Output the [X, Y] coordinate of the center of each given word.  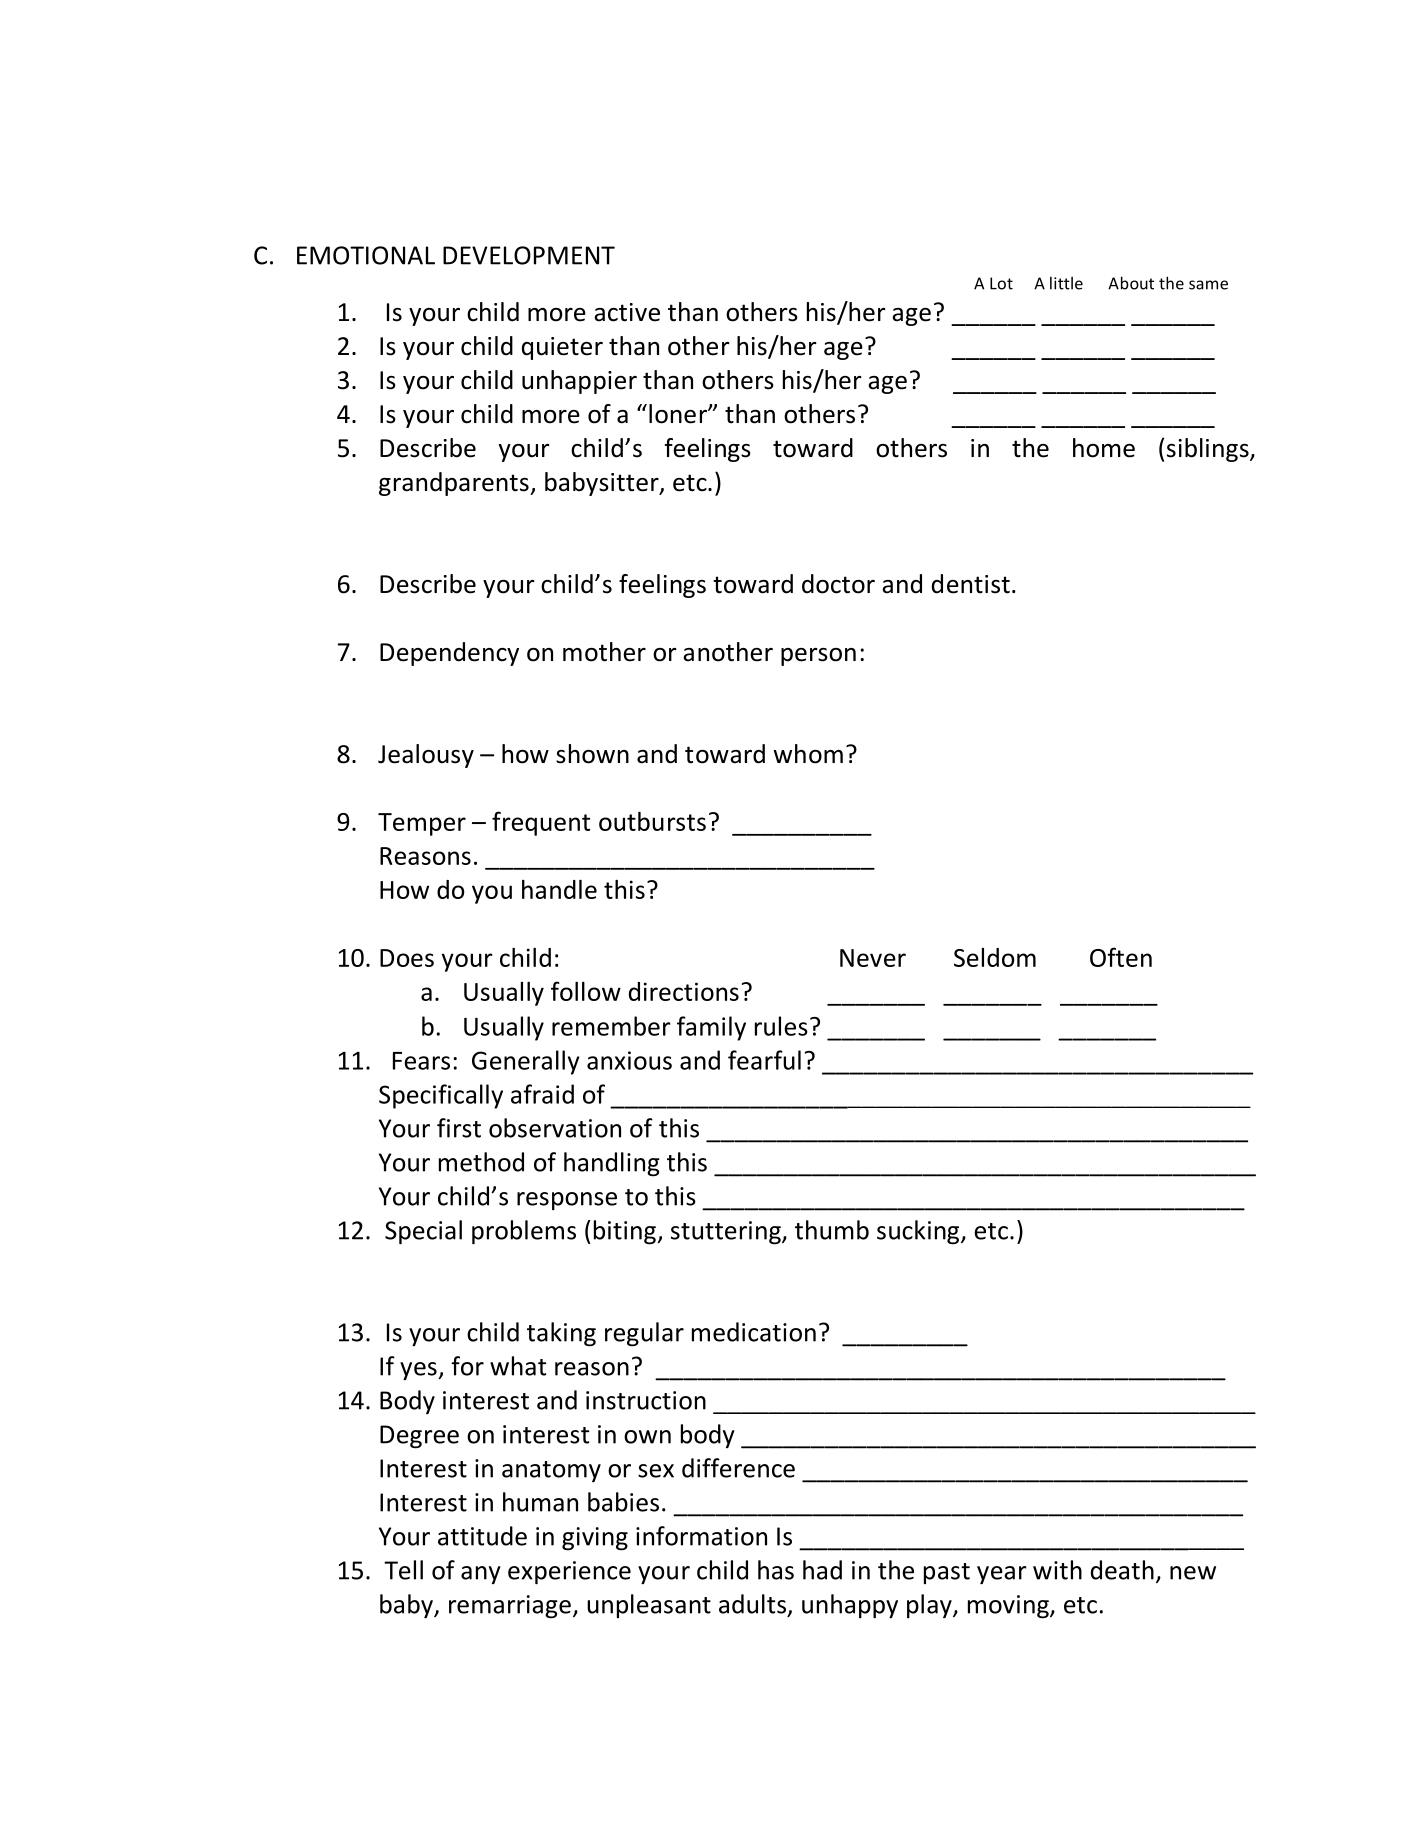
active [627, 312]
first [459, 1128]
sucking [919, 1232]
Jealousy [426, 756]
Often [1121, 957]
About [1131, 283]
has [776, 1570]
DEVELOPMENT [529, 255]
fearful [764, 1060]
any [481, 1575]
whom [808, 754]
